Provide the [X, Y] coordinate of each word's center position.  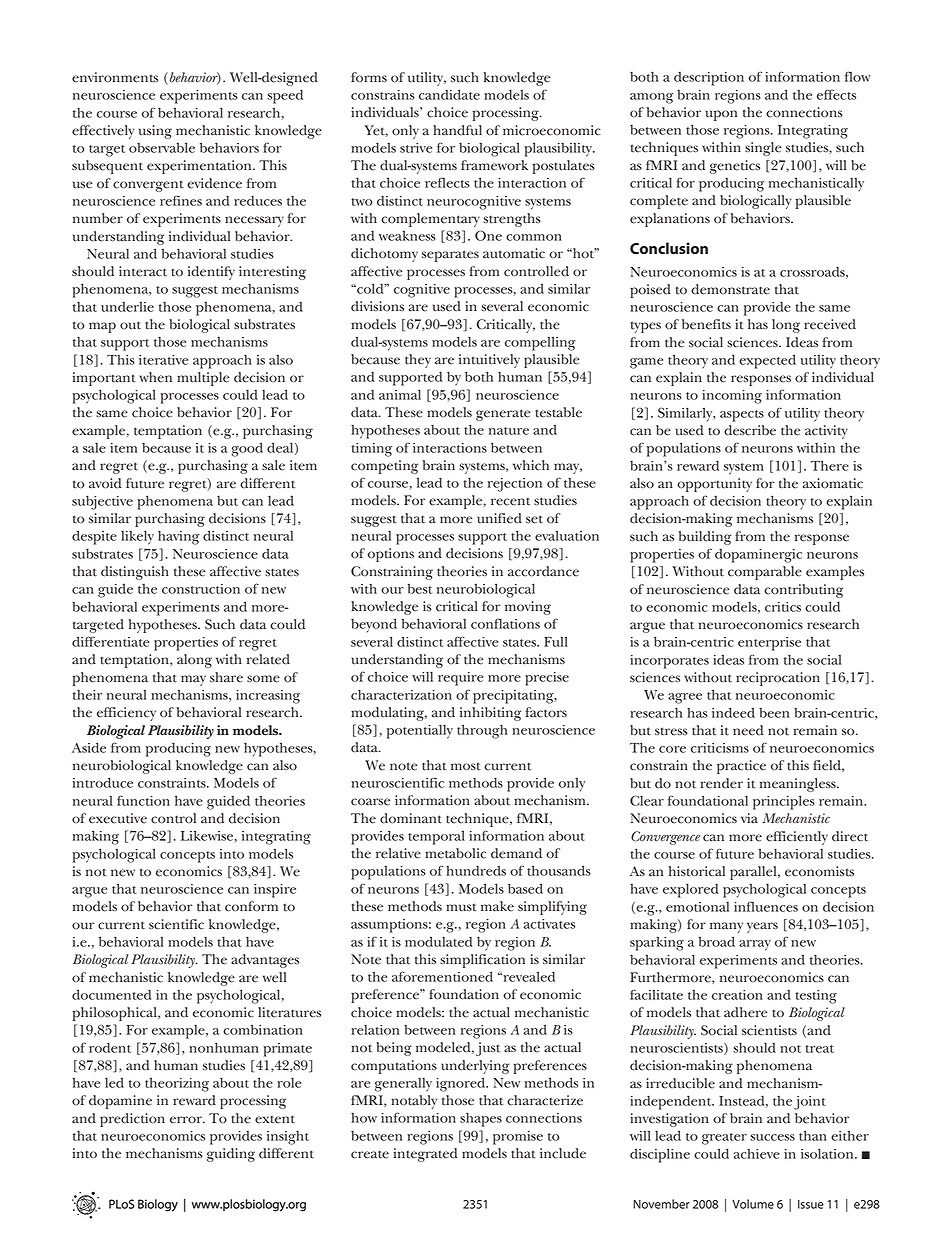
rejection [515, 485]
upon [721, 115]
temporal [436, 837]
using [155, 132]
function [143, 800]
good [247, 449]
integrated [425, 1155]
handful [457, 130]
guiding [231, 1155]
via [749, 818]
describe [750, 430]
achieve [757, 1153]
